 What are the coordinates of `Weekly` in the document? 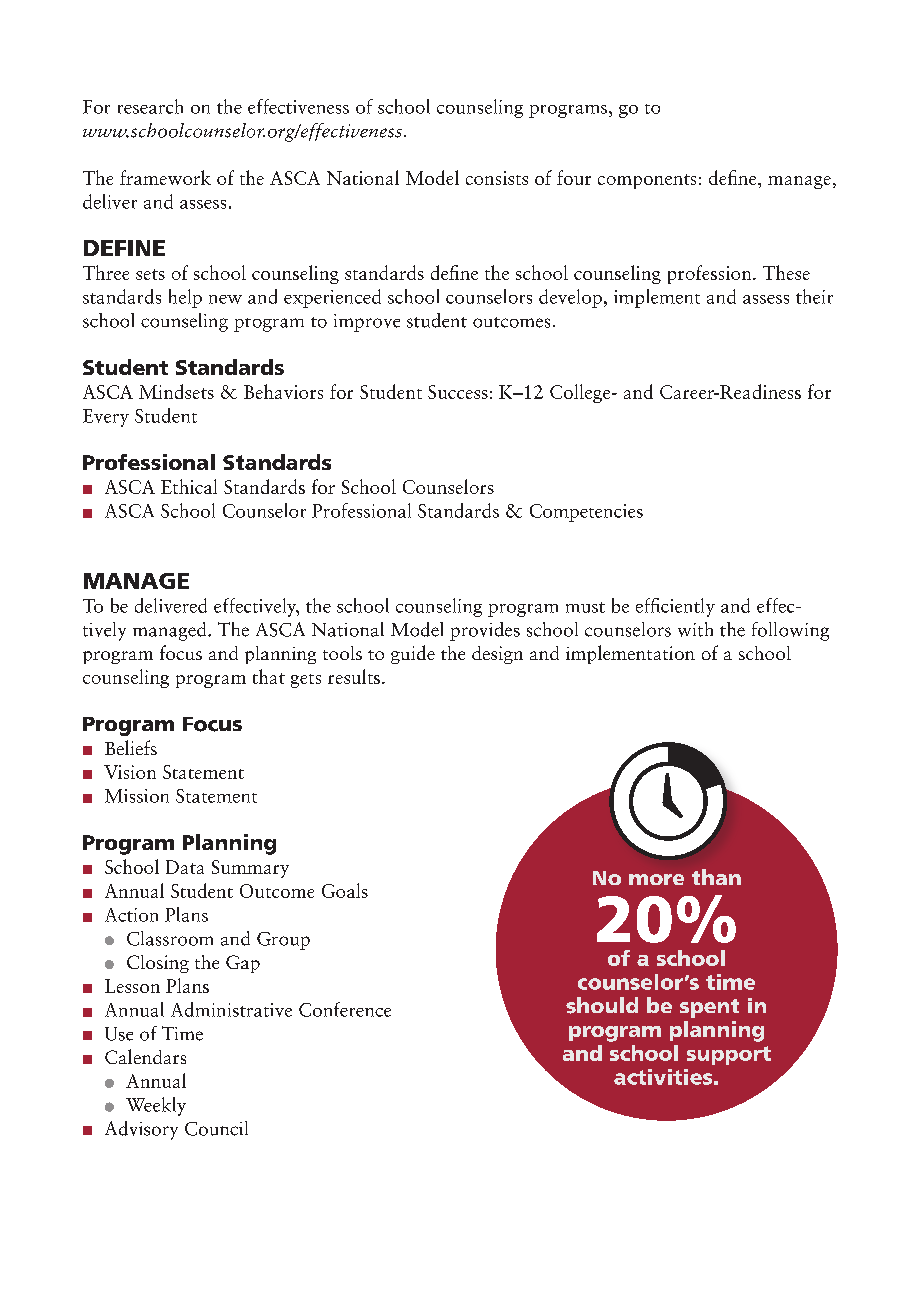 It's located at (156, 1106).
